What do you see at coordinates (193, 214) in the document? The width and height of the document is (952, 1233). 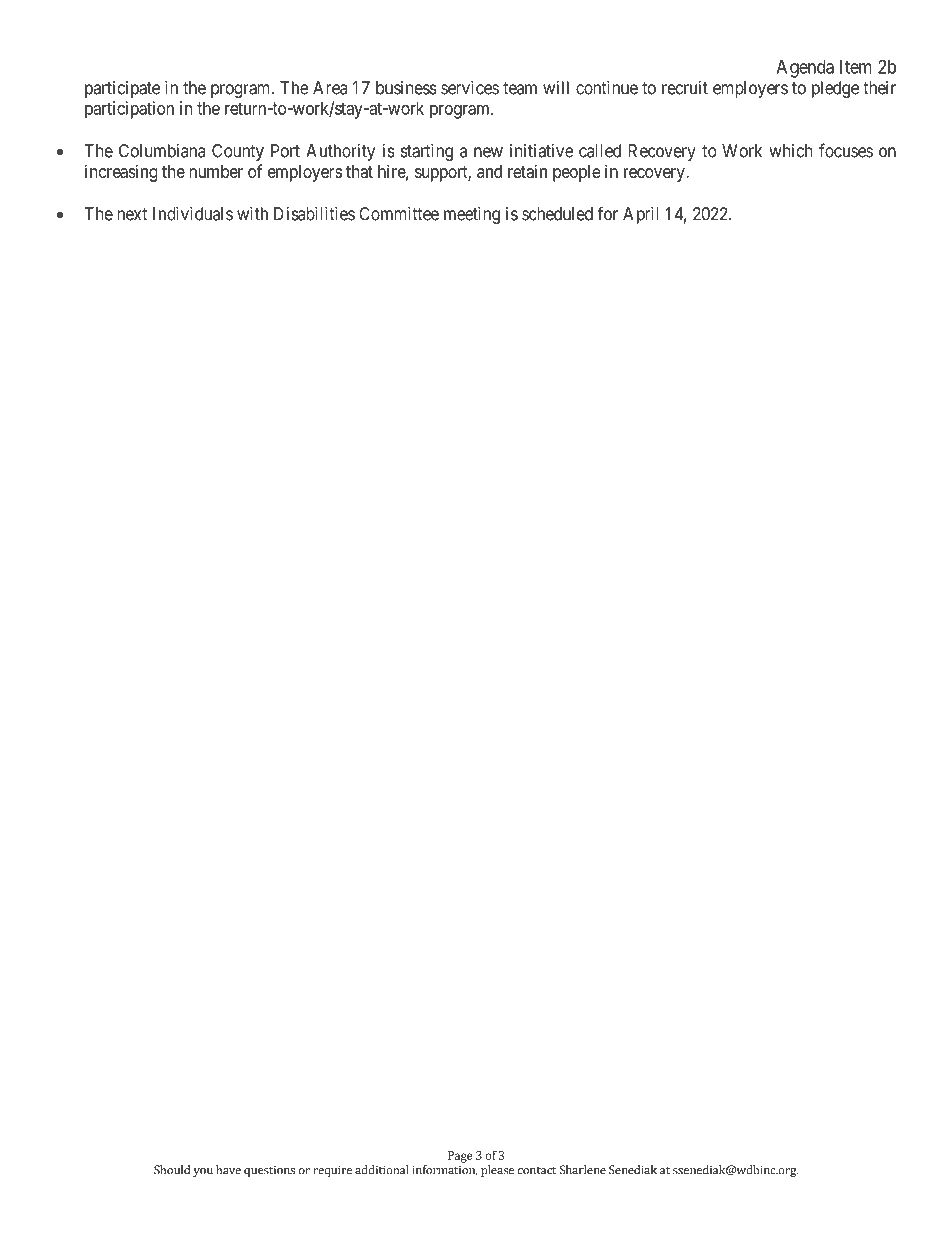 I see `Individuals` at bounding box center [193, 214].
